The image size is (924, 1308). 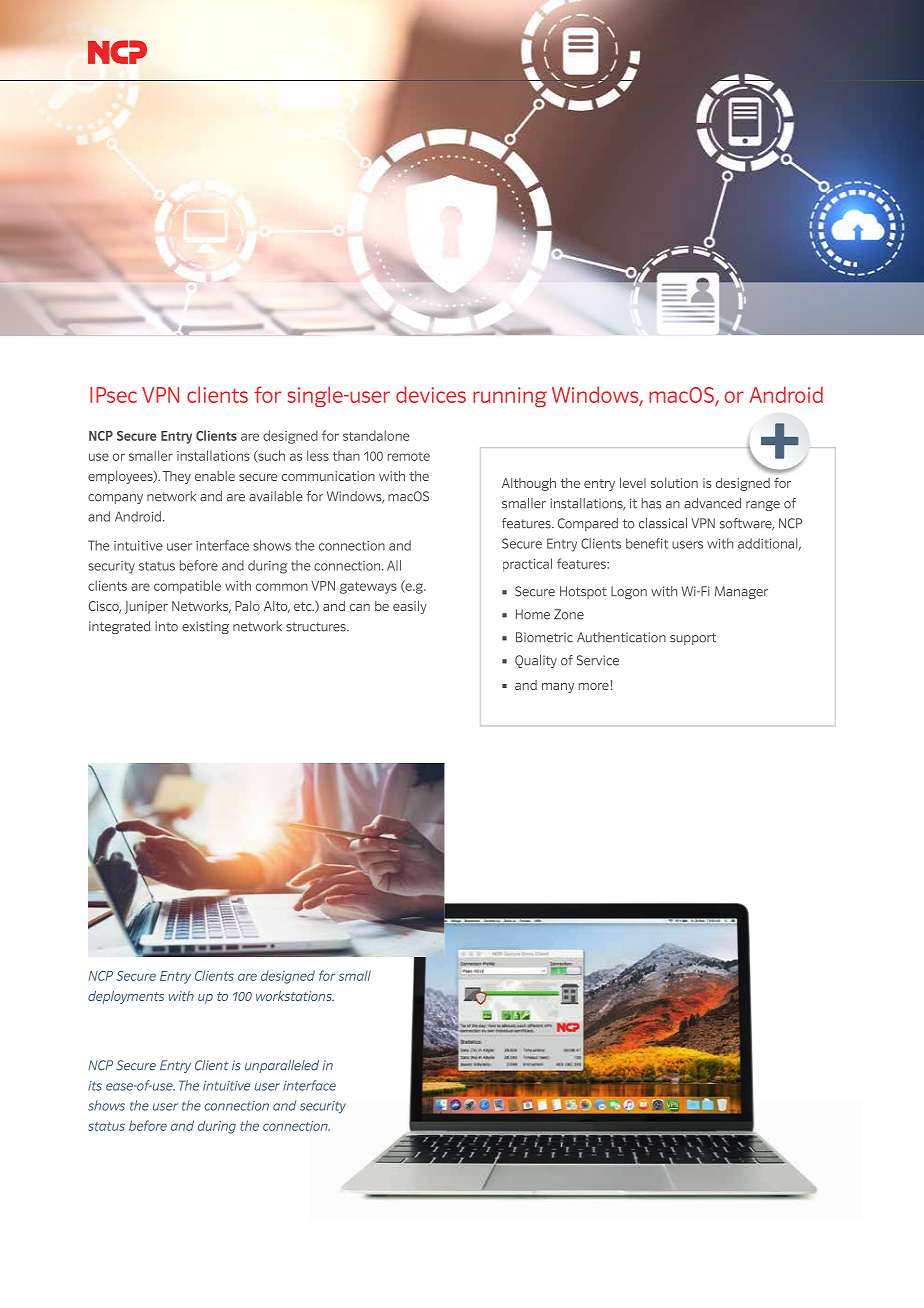 I want to click on support, so click(x=693, y=639).
